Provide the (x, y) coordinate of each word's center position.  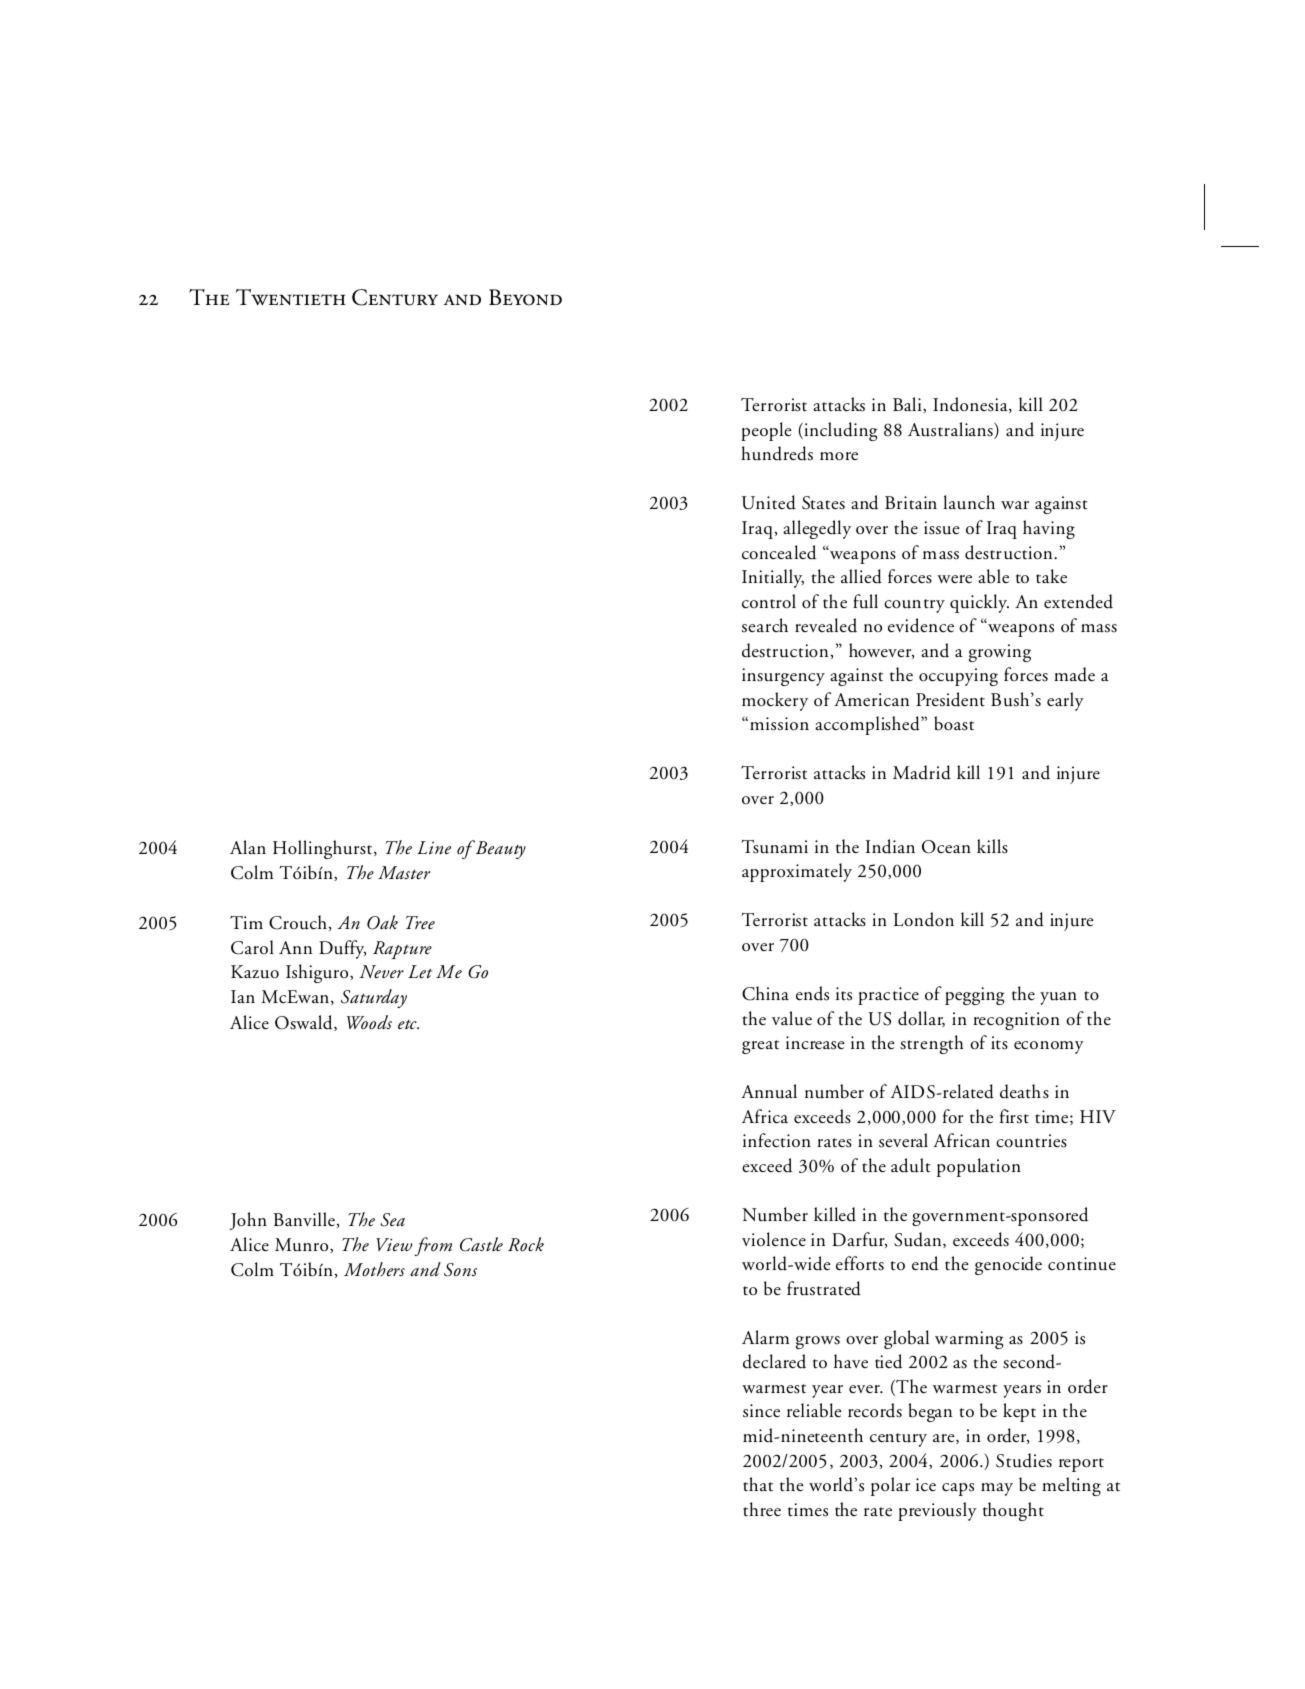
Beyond (525, 297)
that (758, 1484)
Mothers (374, 1269)
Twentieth (291, 297)
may (997, 1489)
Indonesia (971, 405)
